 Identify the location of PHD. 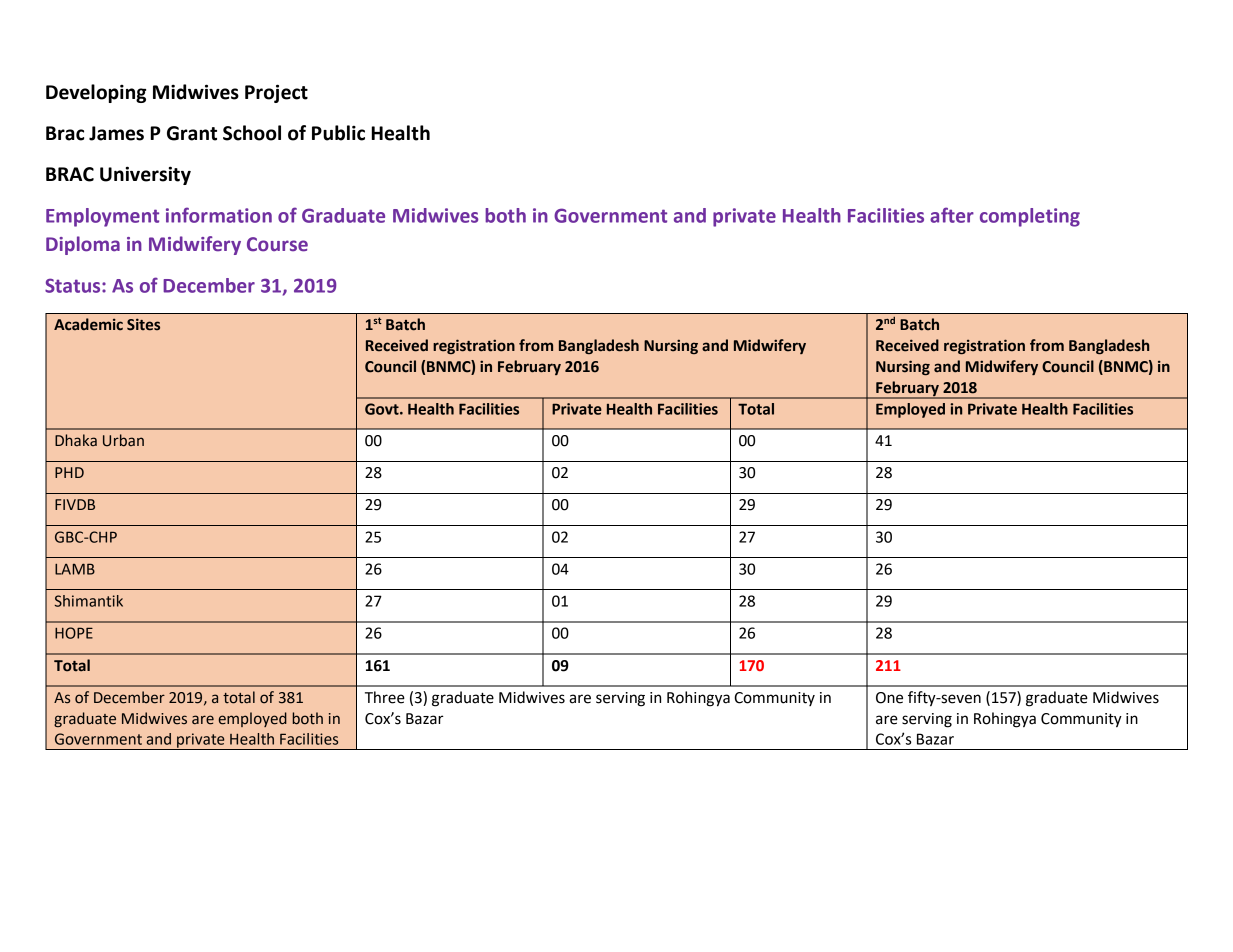
(69, 472).
